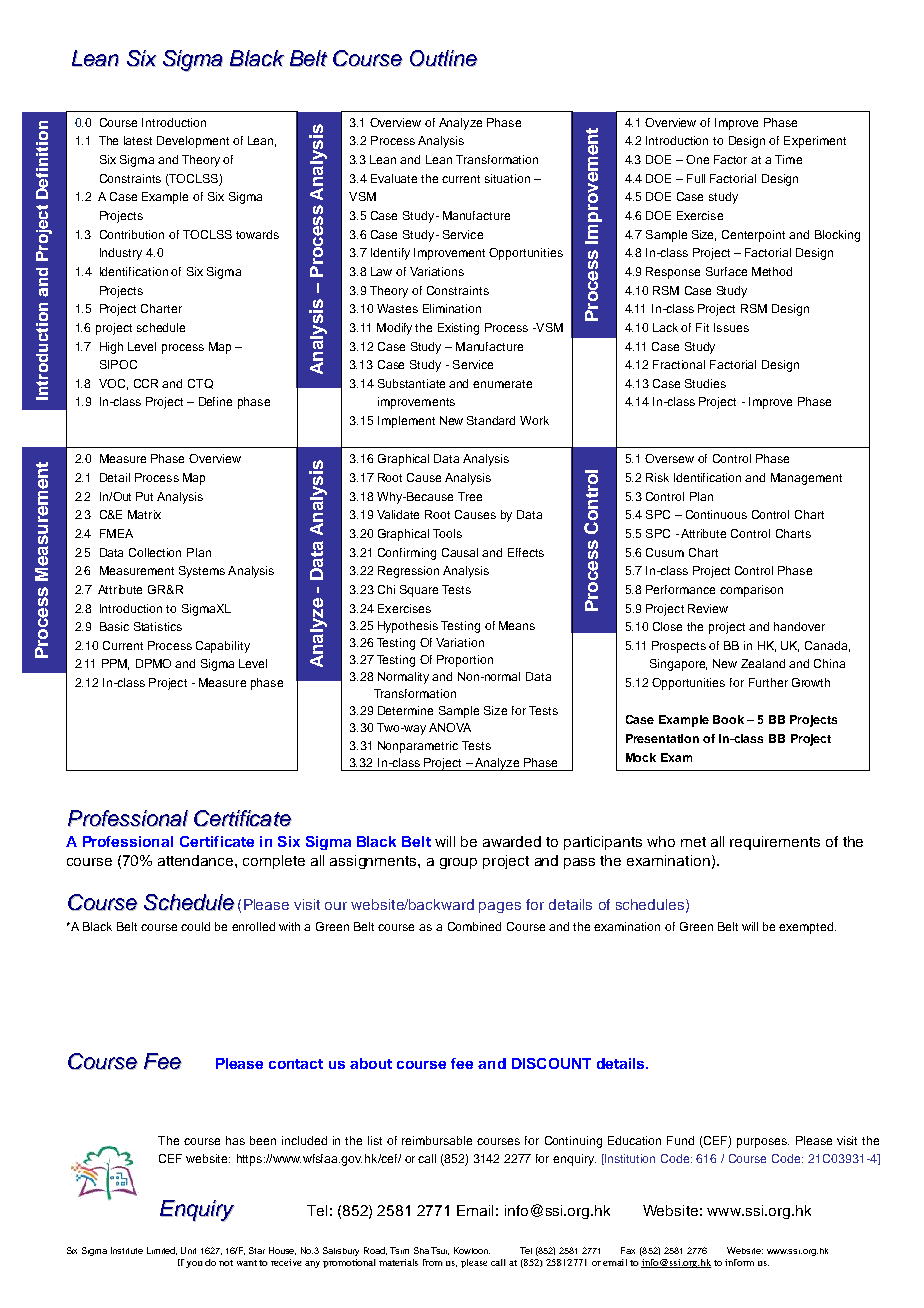 This screenshot has height=1308, width=924. Describe the element at coordinates (807, 928) in the screenshot. I see `exempted` at that location.
